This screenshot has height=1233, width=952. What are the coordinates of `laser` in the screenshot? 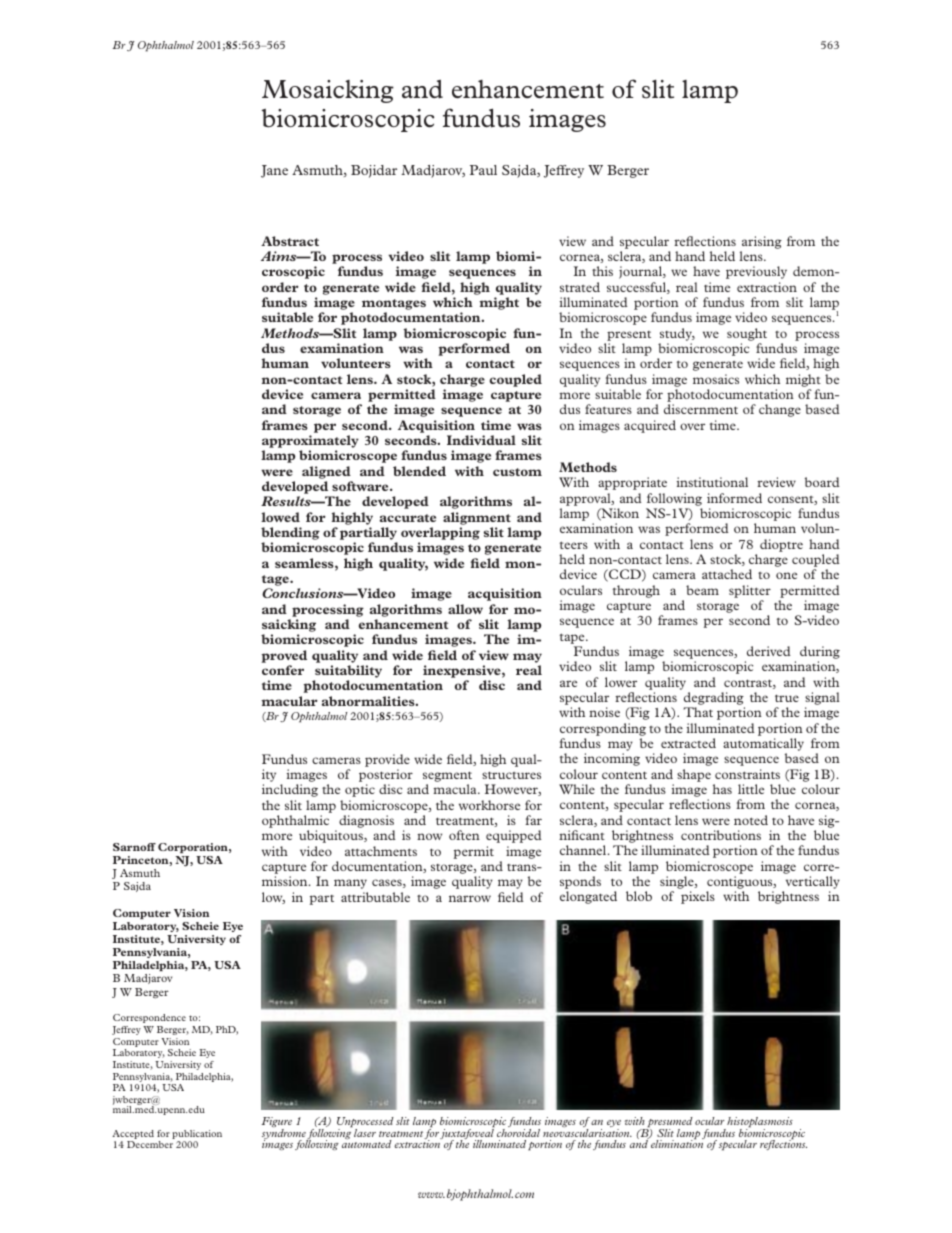 It's located at (365, 1133).
